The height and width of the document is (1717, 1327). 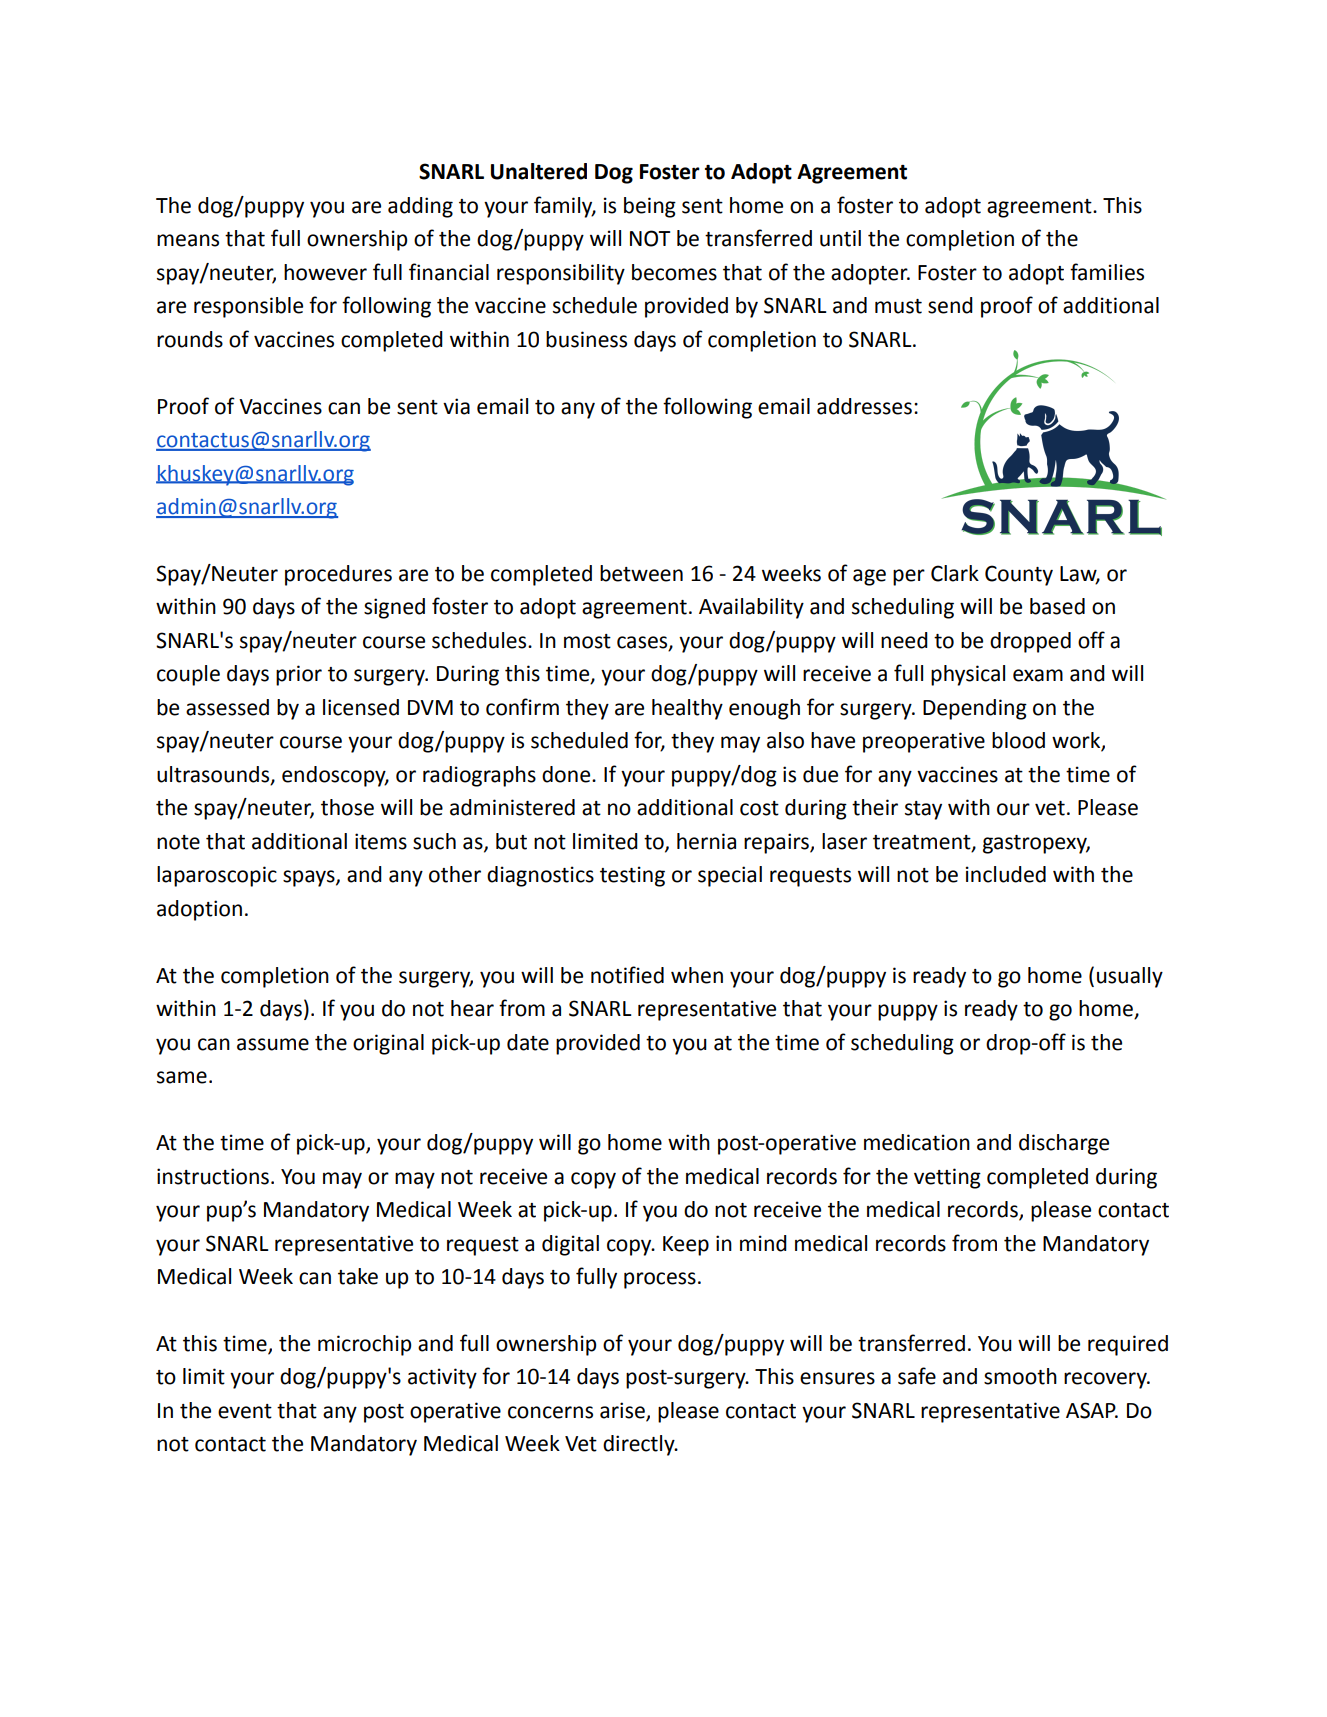 What do you see at coordinates (923, 810) in the document?
I see `stay` at bounding box center [923, 810].
